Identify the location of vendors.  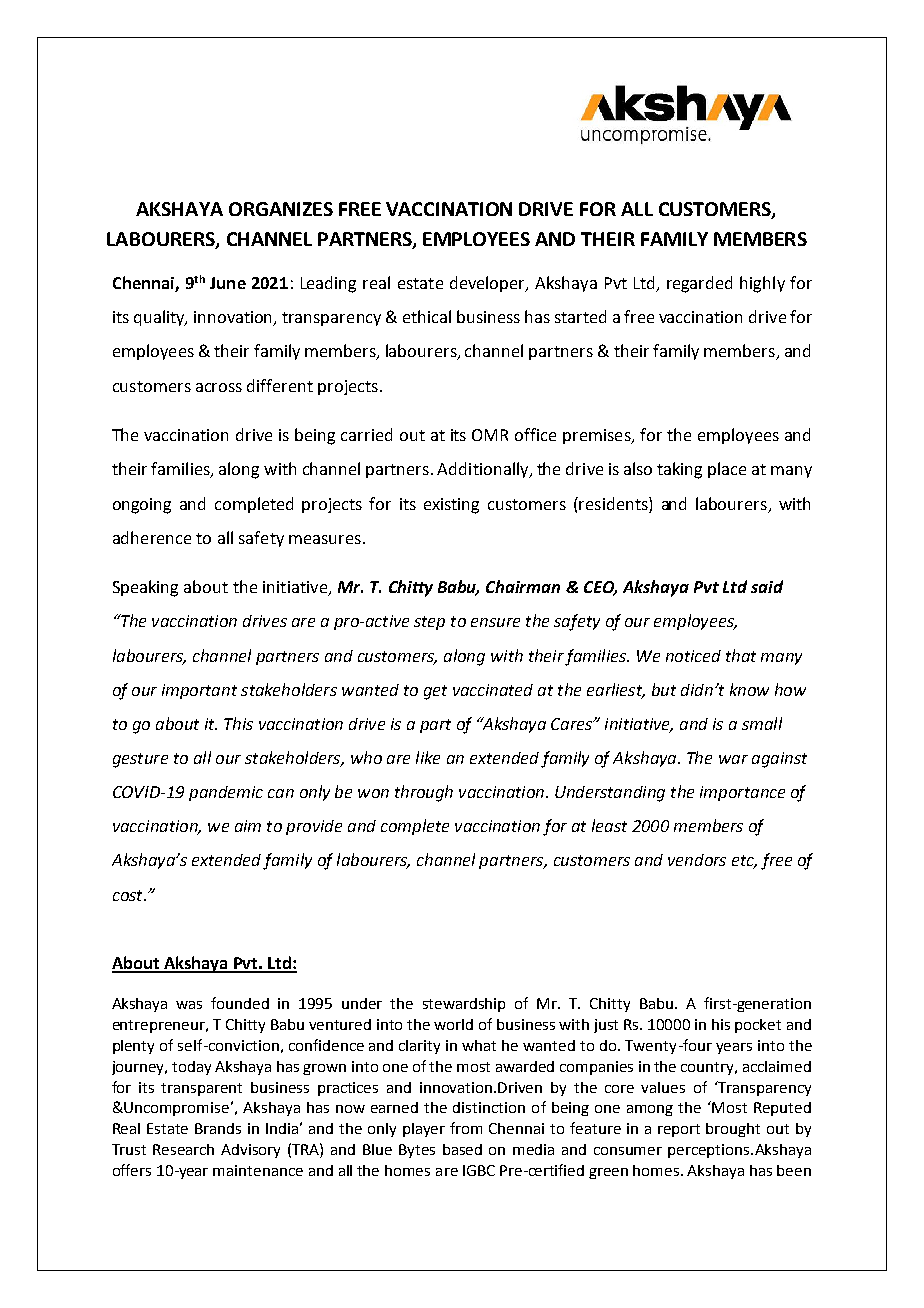
(697, 860).
